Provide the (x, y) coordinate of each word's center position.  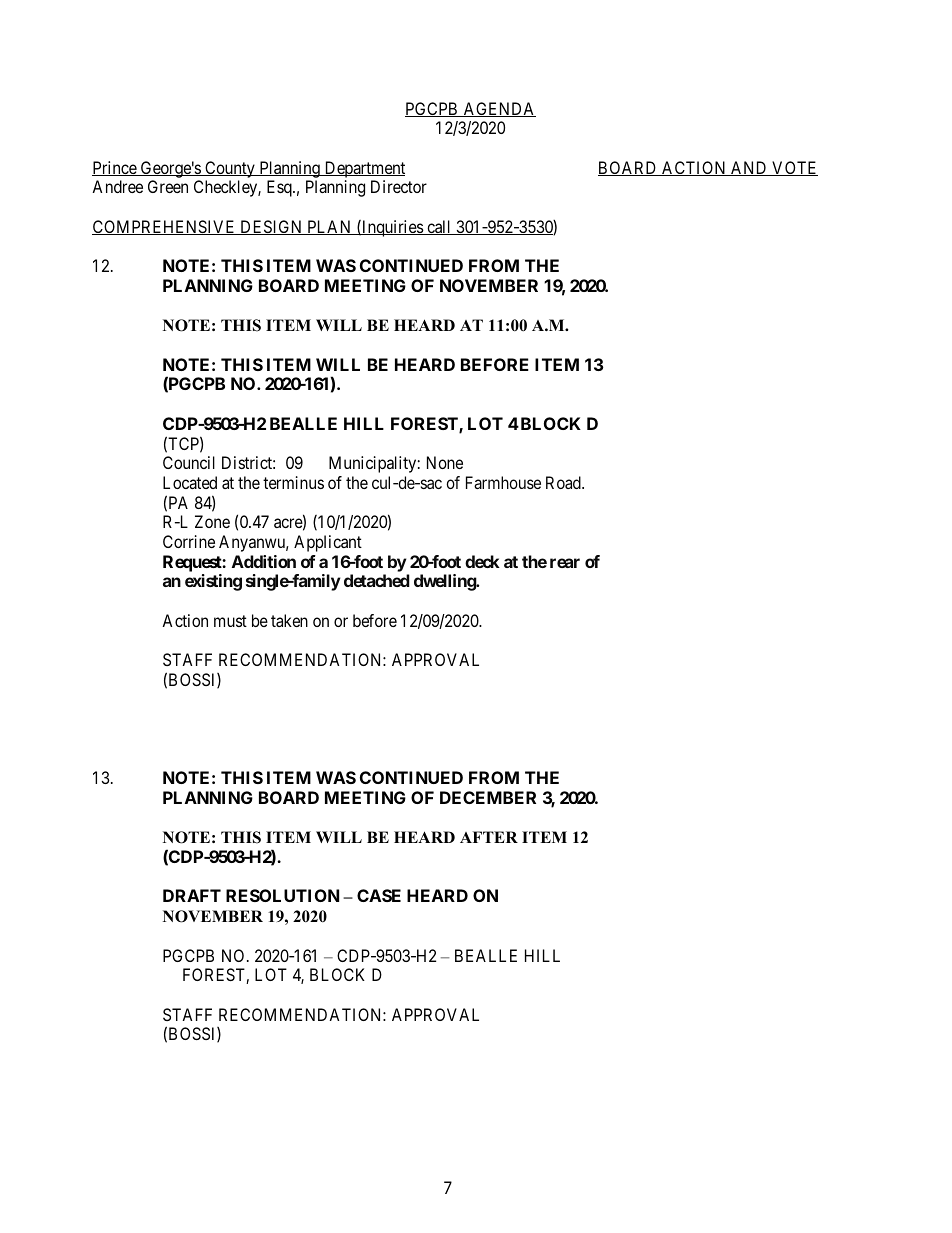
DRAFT (192, 895)
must (230, 621)
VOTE (794, 168)
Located (190, 482)
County (230, 169)
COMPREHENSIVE (165, 227)
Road (564, 482)
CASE (379, 895)
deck (482, 561)
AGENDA (498, 109)
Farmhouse (503, 482)
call (439, 227)
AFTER (489, 837)
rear (565, 563)
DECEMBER (488, 797)
